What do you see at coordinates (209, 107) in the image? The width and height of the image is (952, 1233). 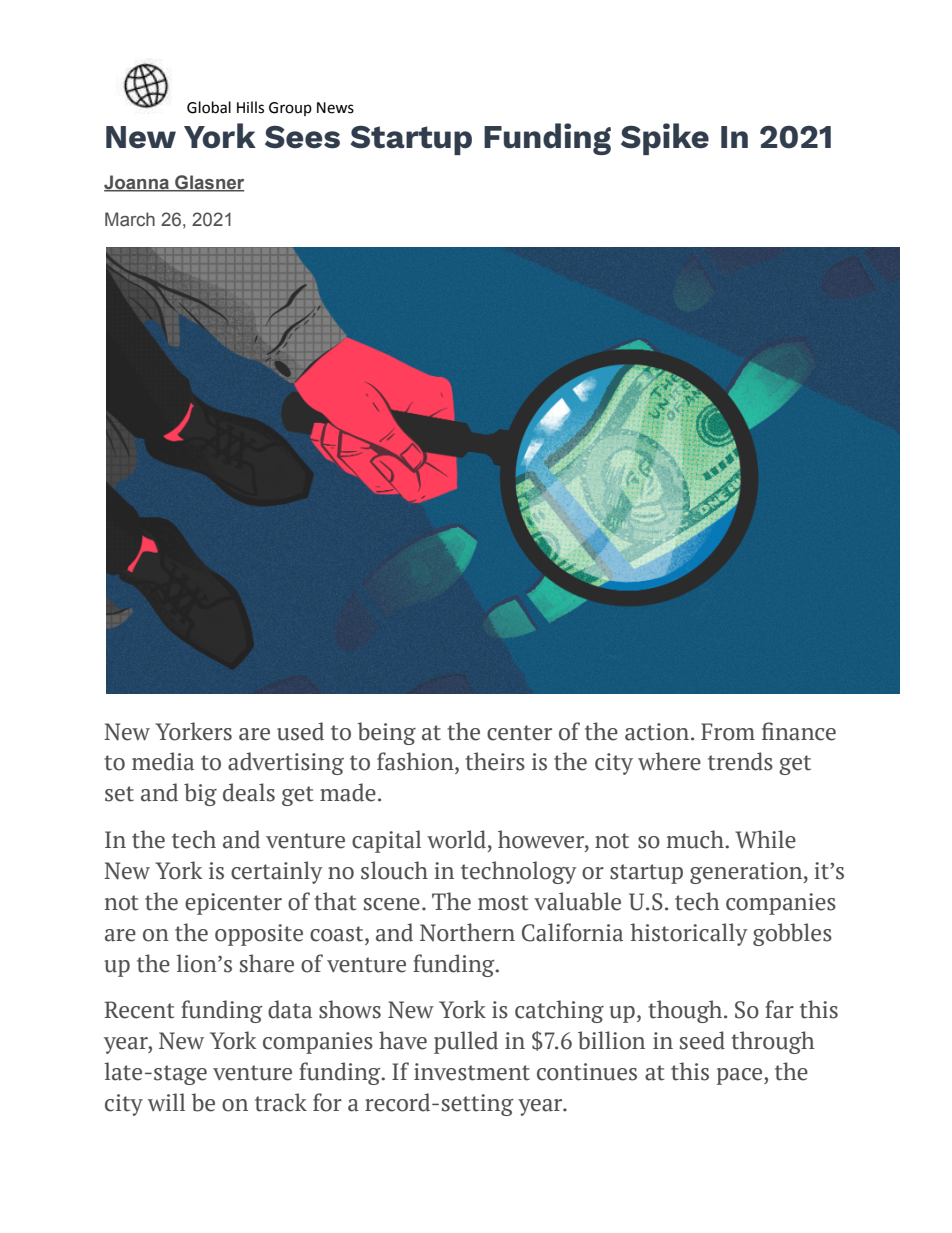 I see `Global` at bounding box center [209, 107].
